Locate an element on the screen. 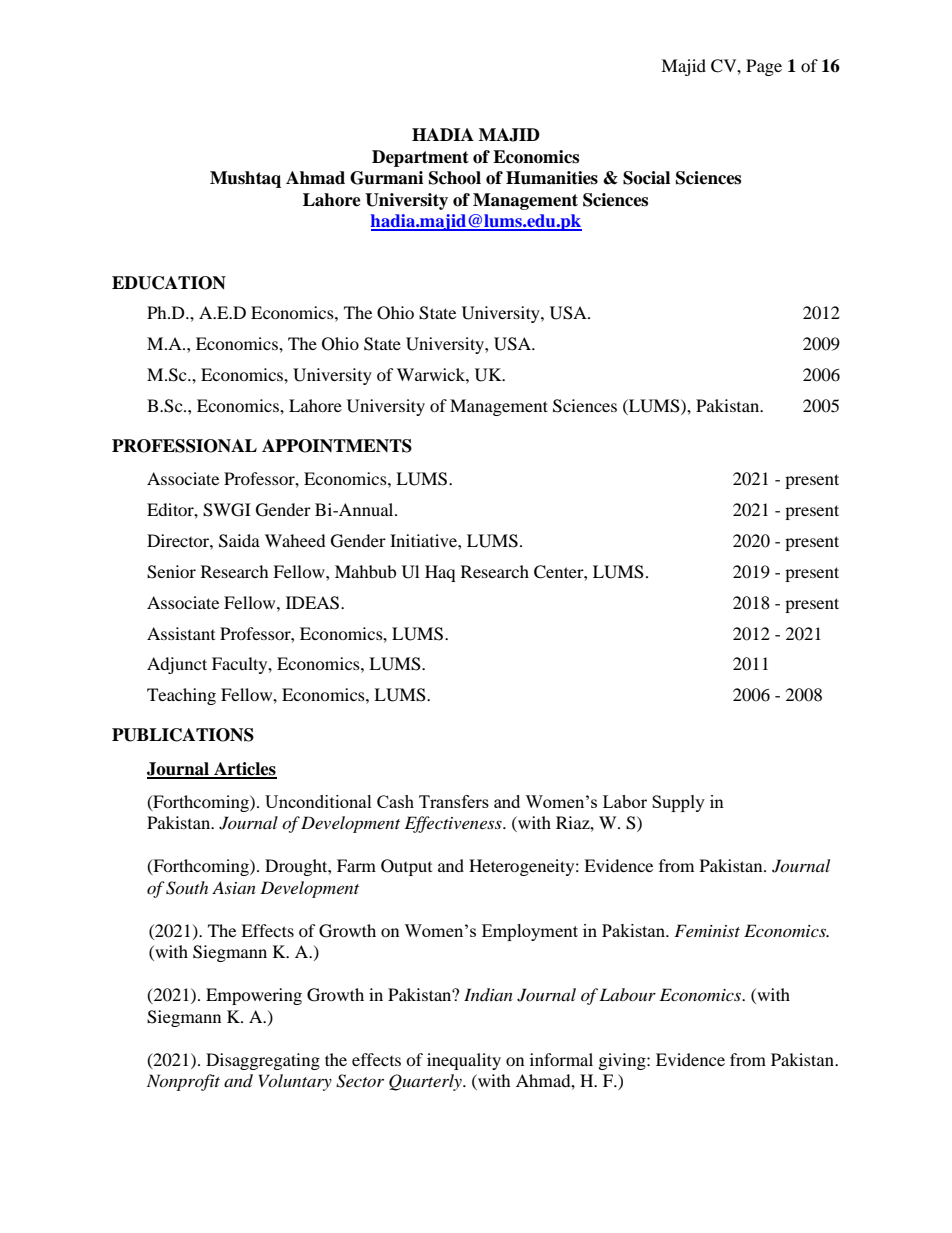 The height and width of the screenshot is (1233, 952). Page is located at coordinates (764, 67).
